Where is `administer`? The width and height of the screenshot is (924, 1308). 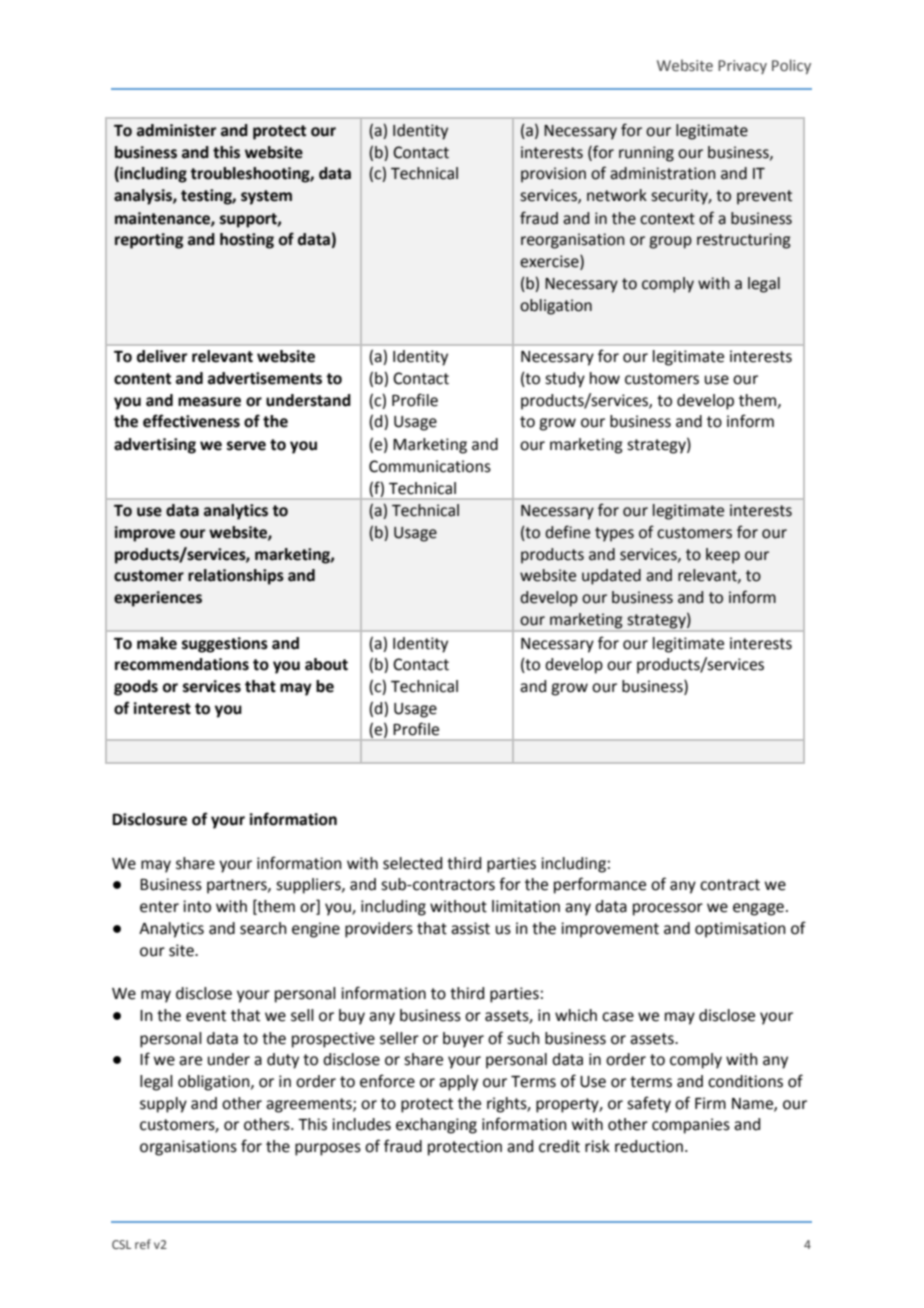 administer is located at coordinates (177, 130).
